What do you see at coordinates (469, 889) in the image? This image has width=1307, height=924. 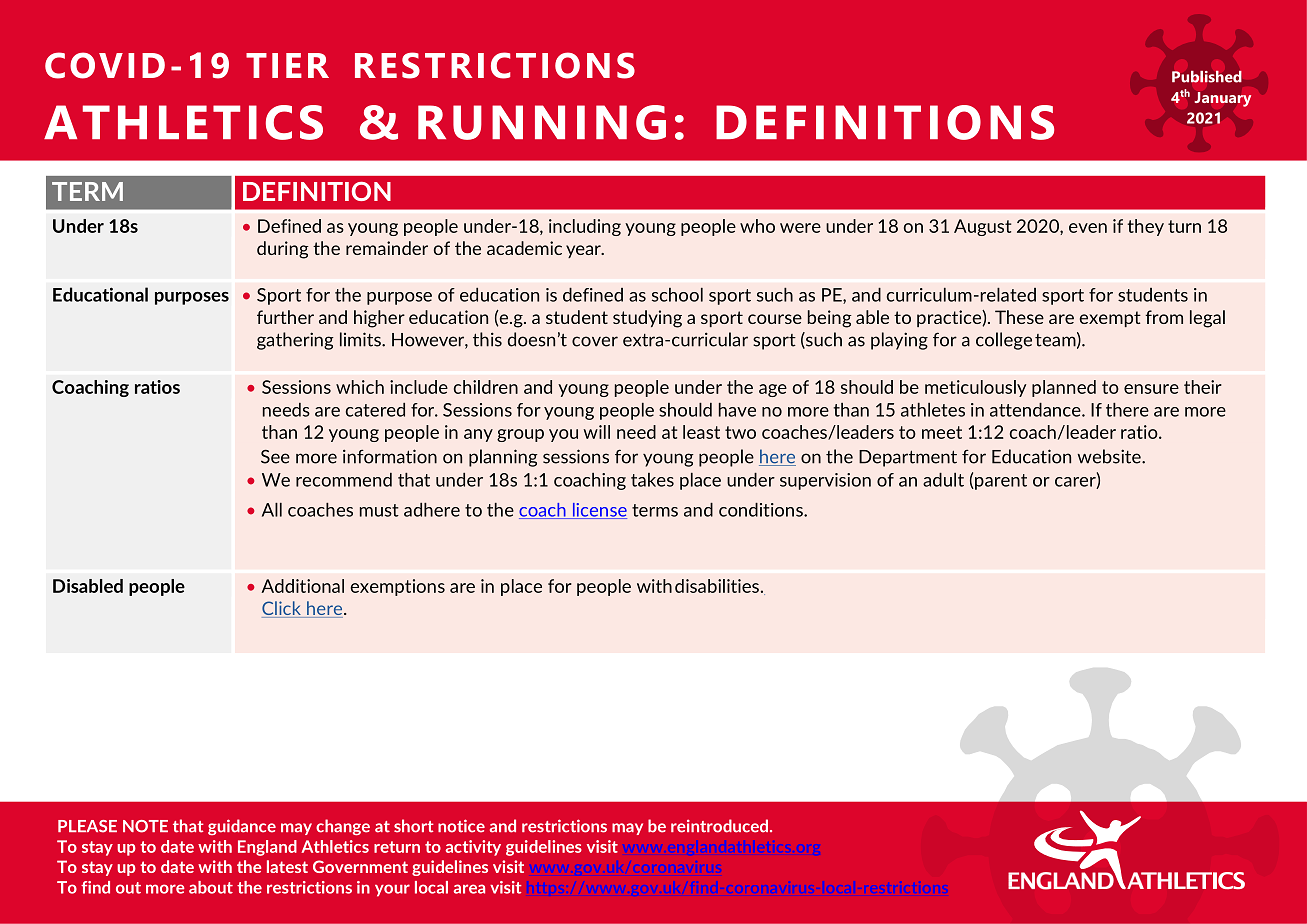 I see `area` at bounding box center [469, 889].
